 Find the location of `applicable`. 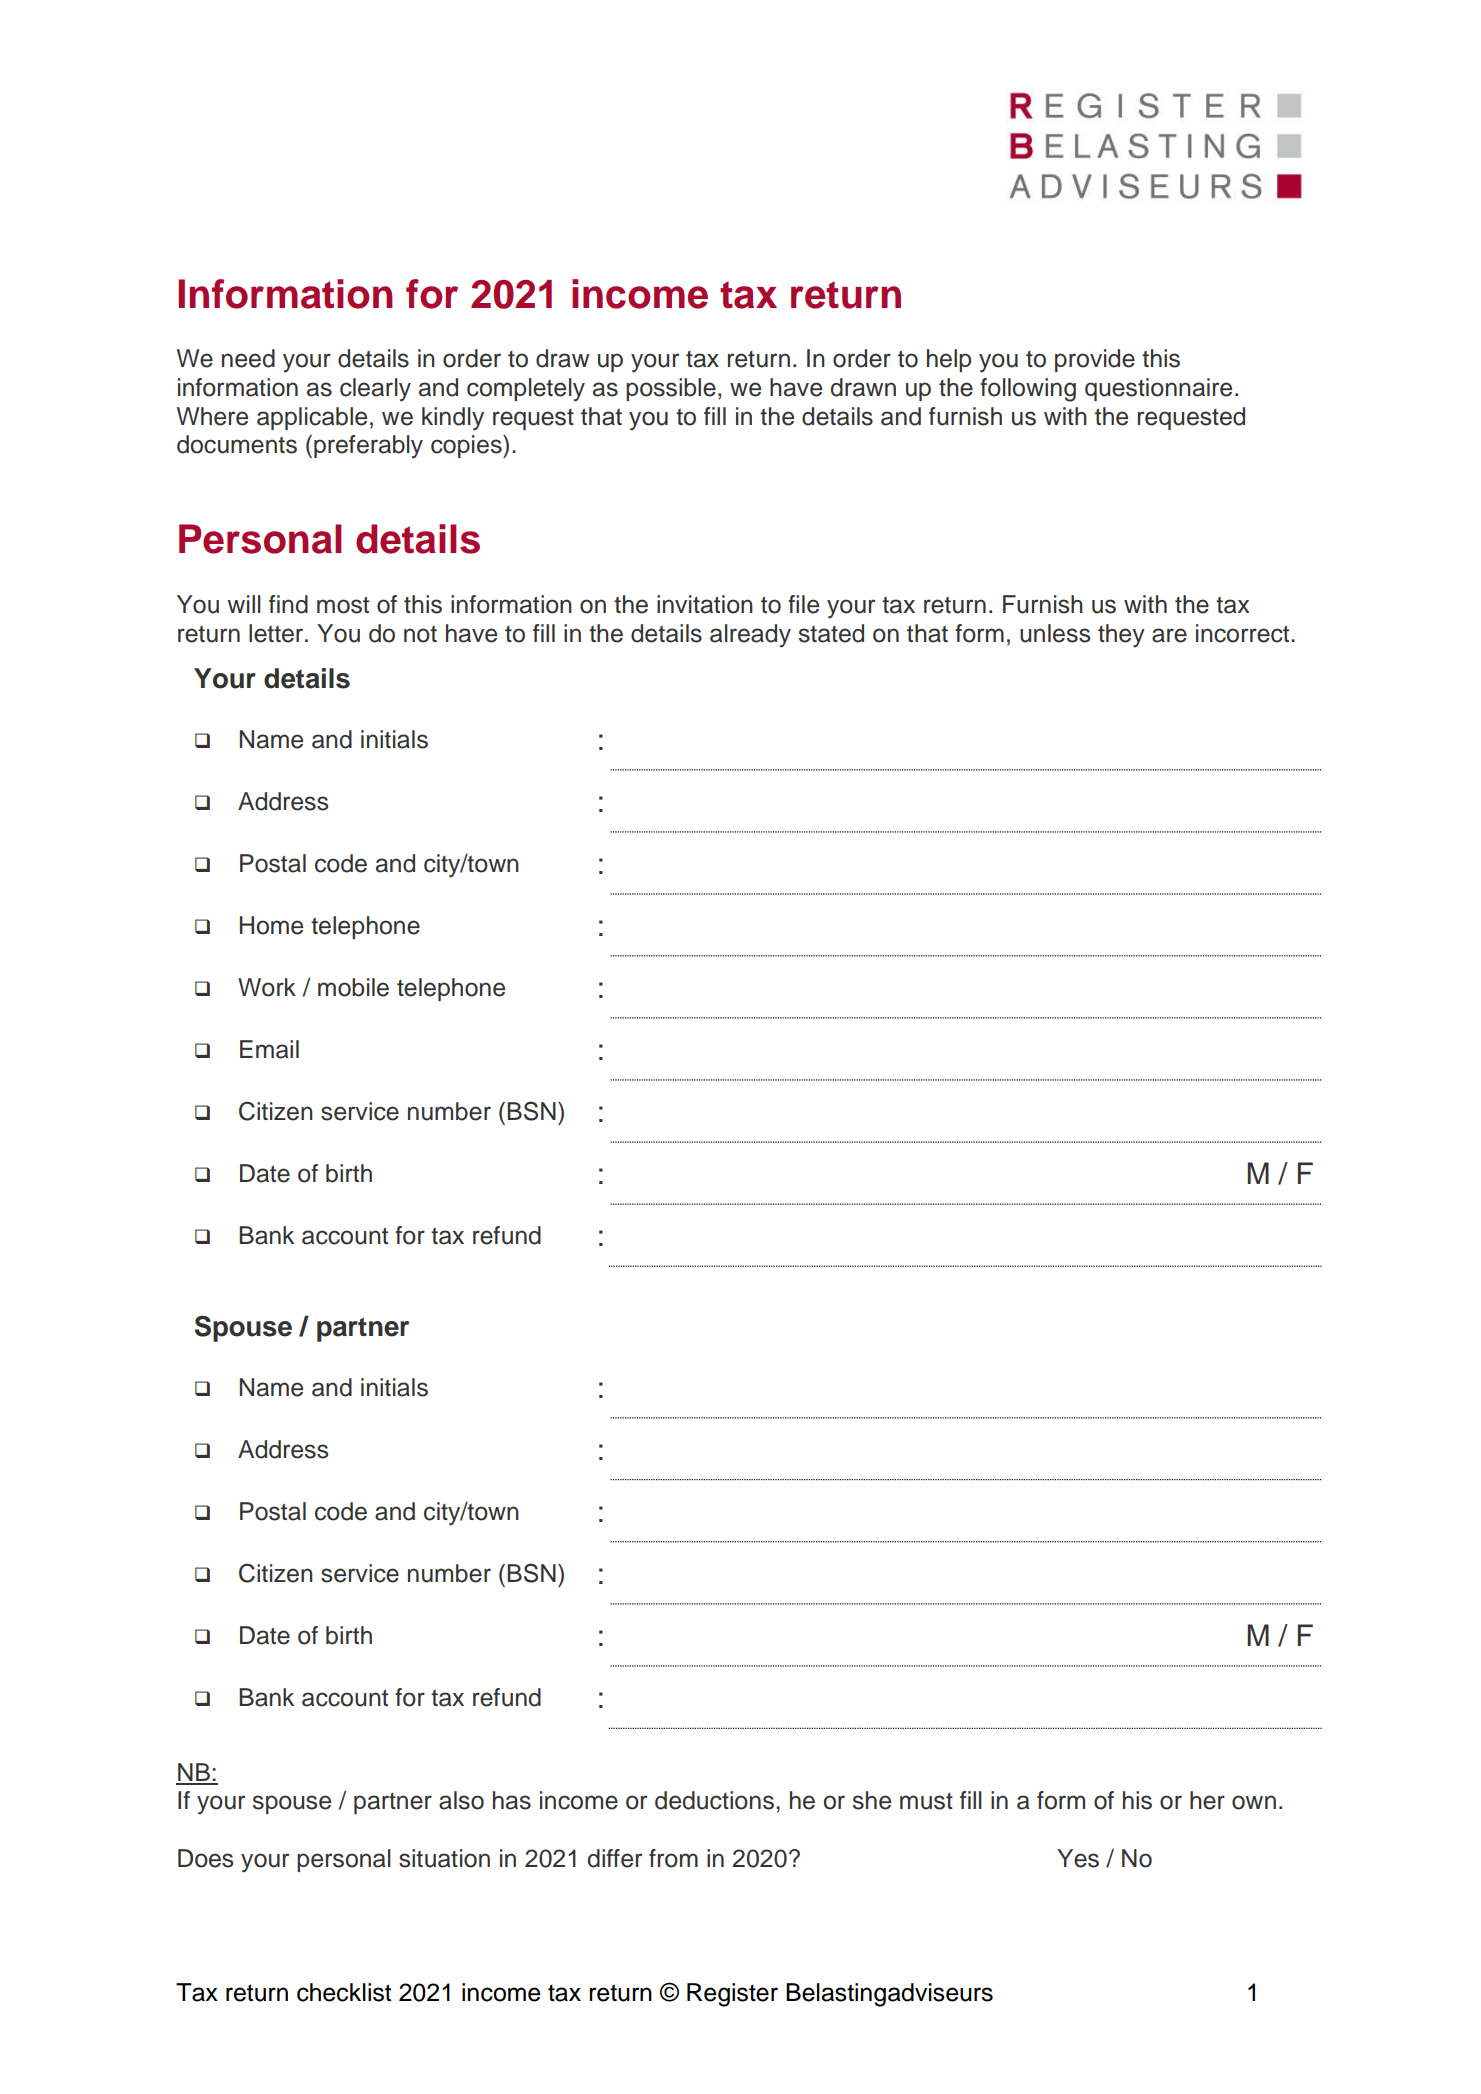

applicable is located at coordinates (312, 418).
